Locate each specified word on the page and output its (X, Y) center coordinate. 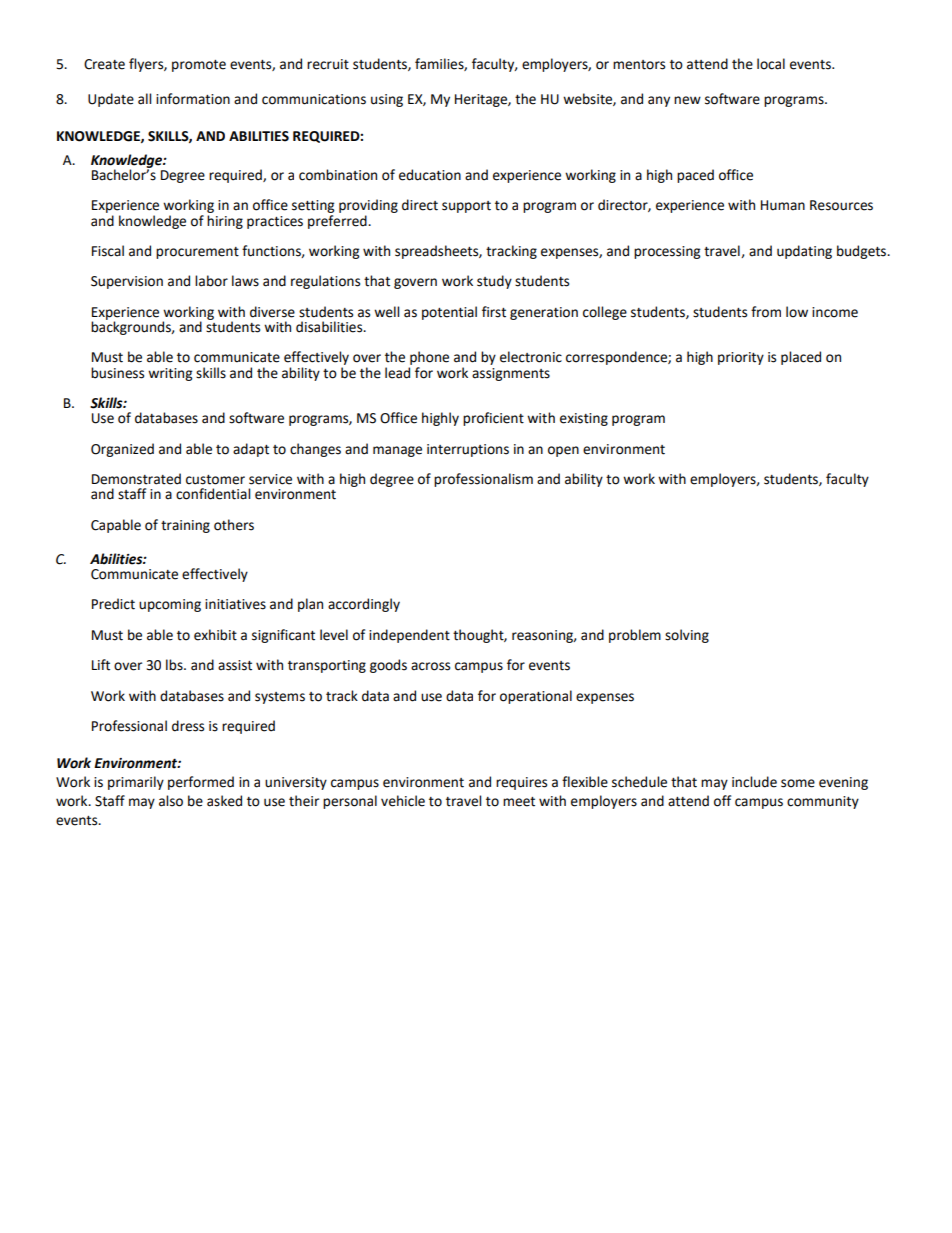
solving (687, 636)
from (766, 312)
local (771, 64)
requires (521, 783)
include (754, 782)
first (494, 312)
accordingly (364, 605)
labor (211, 281)
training (185, 526)
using (387, 100)
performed (201, 783)
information (193, 99)
